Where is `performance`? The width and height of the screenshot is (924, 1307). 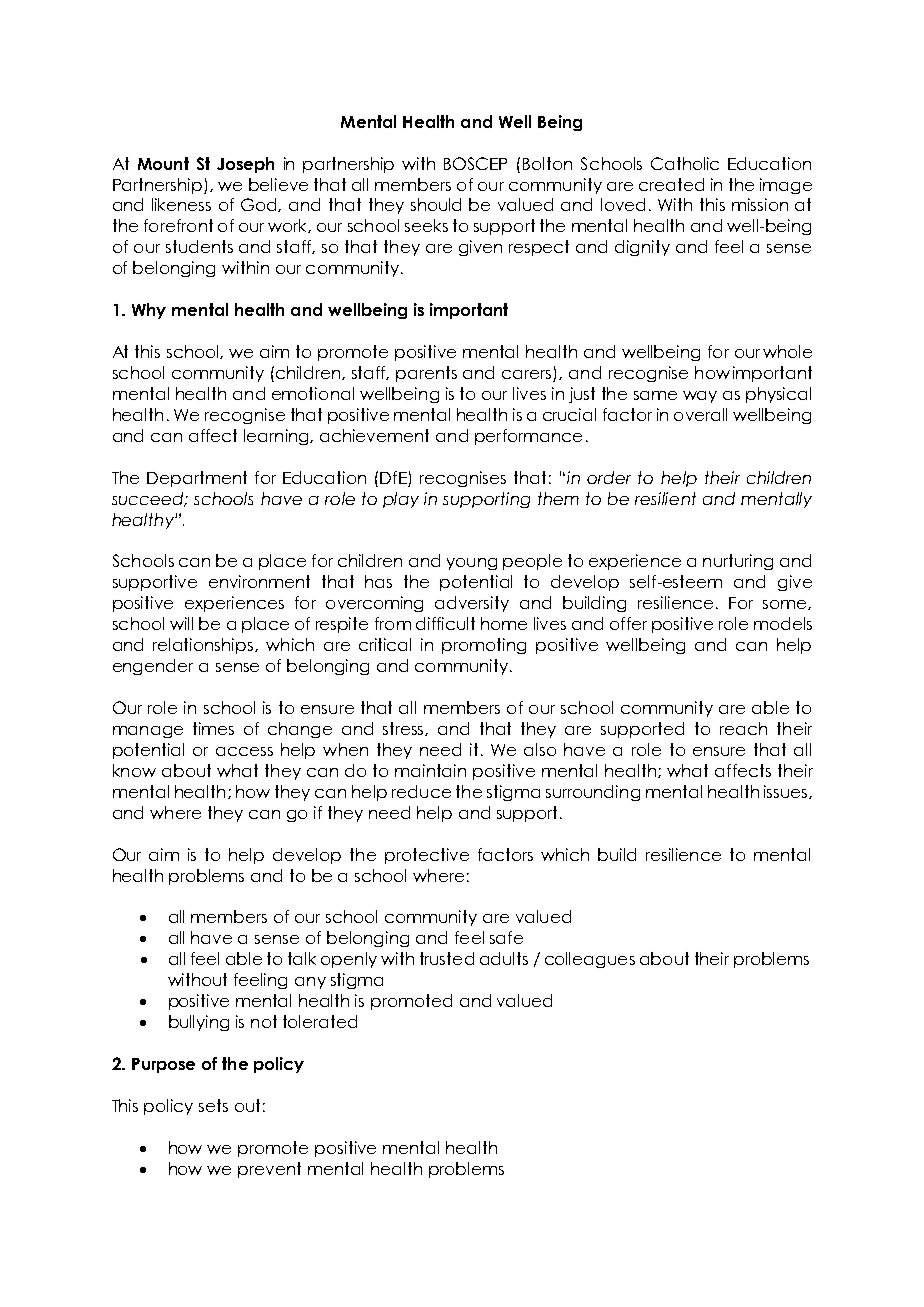
performance is located at coordinates (528, 437).
